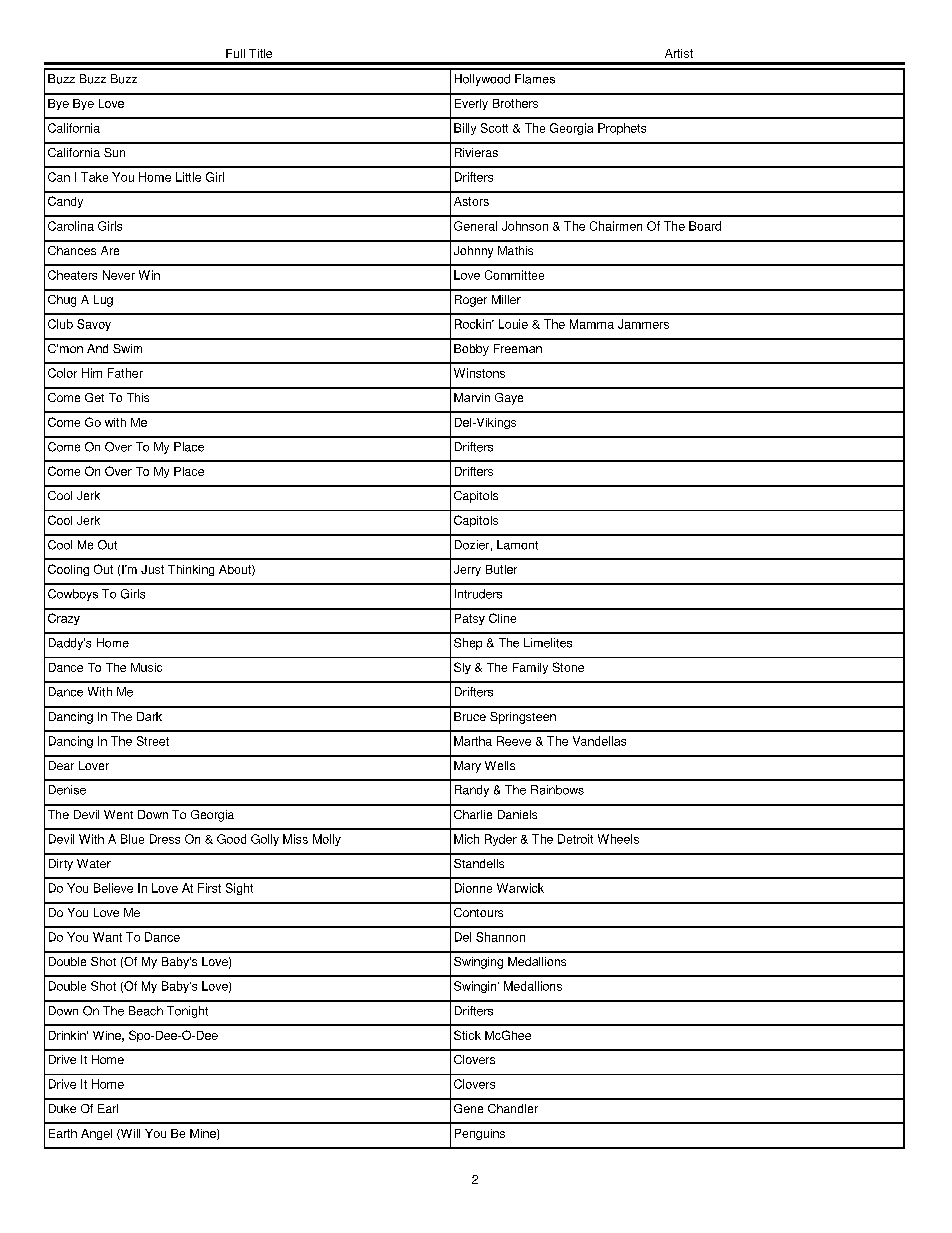 The height and width of the screenshot is (1233, 952). Describe the element at coordinates (622, 129) in the screenshot. I see `Prophets` at that location.
